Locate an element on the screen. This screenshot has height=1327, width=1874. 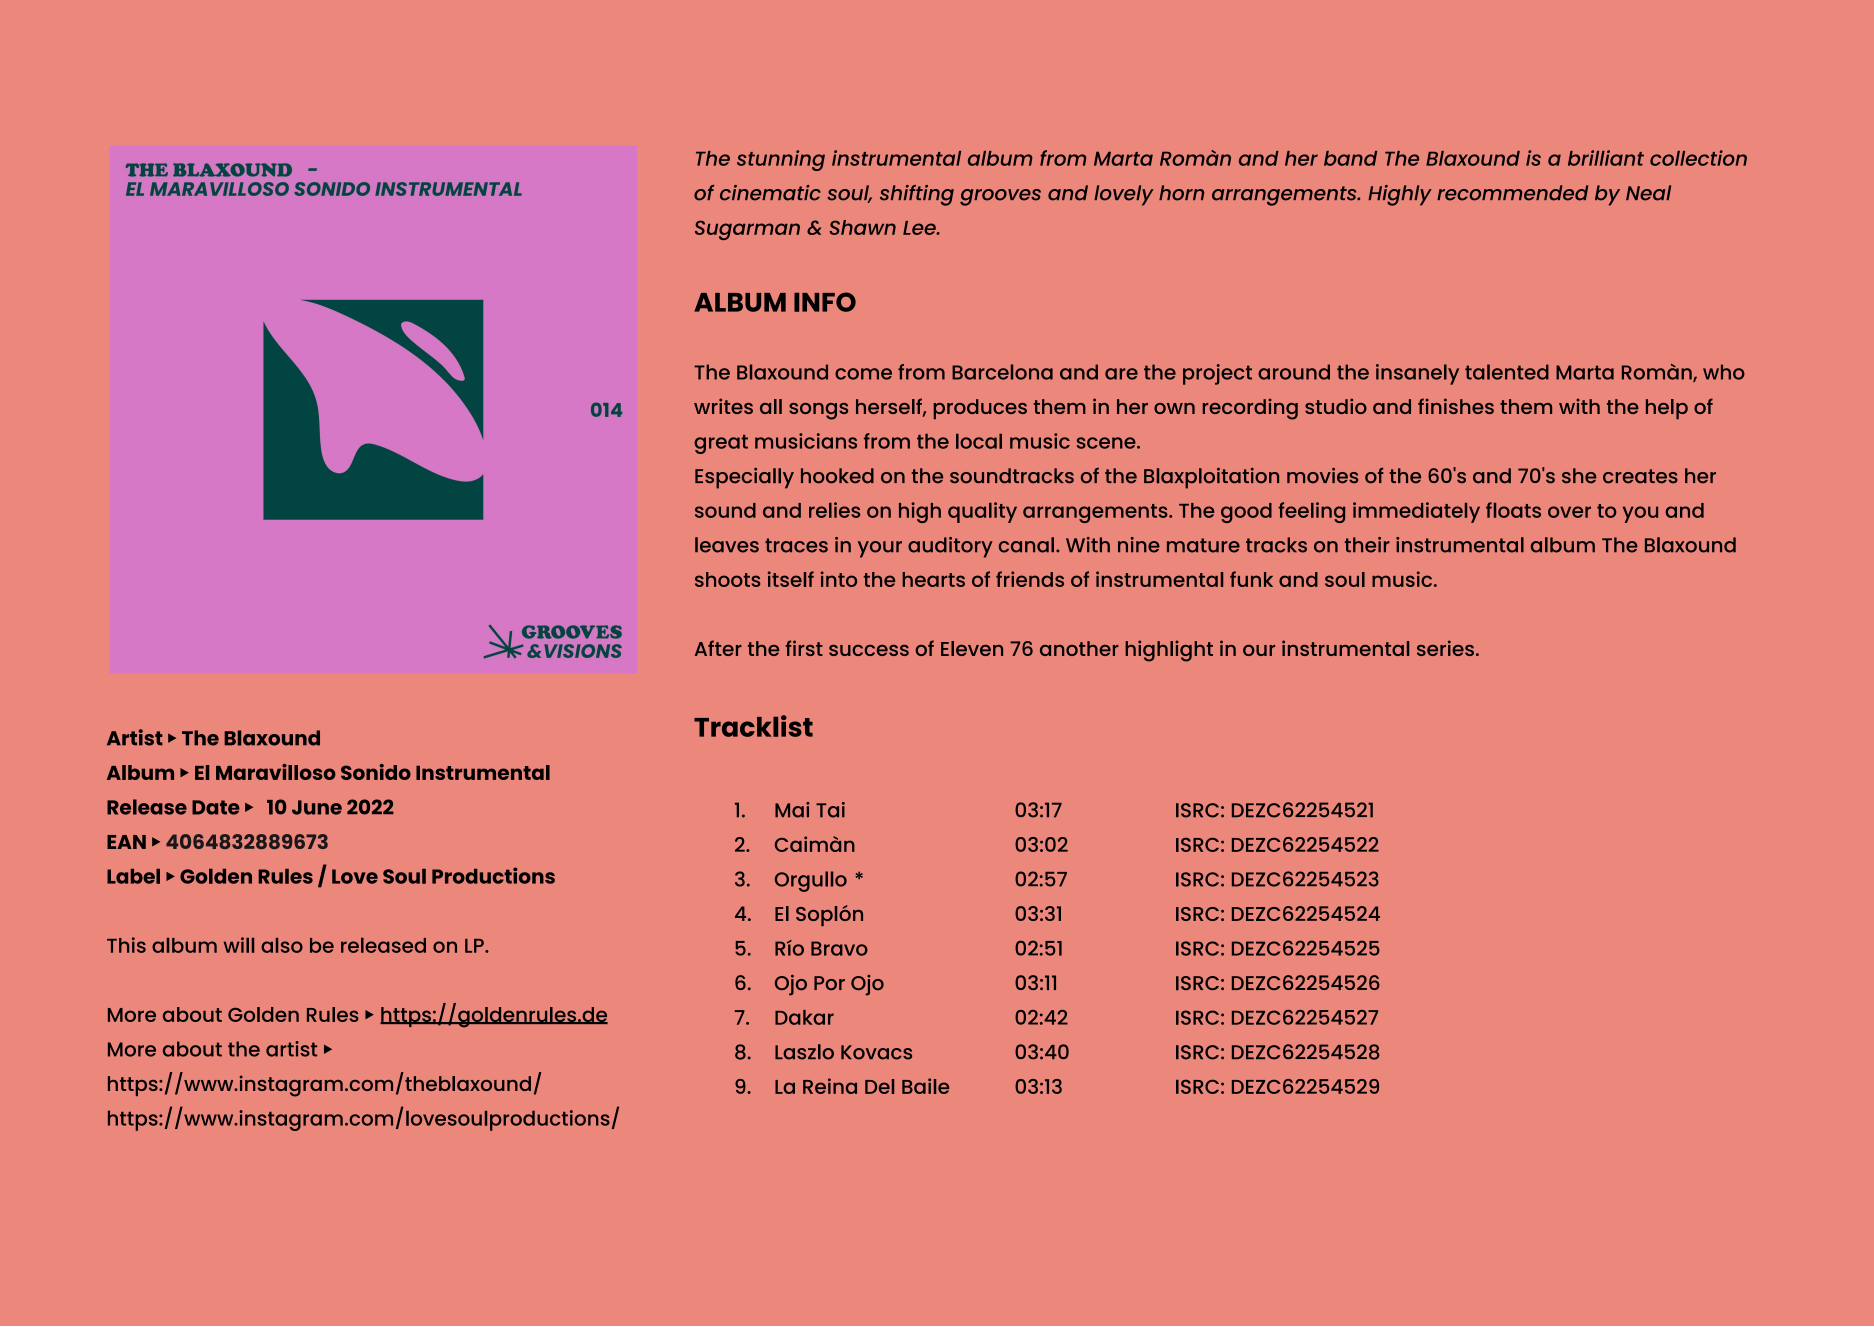
cinematic is located at coordinates (770, 193).
